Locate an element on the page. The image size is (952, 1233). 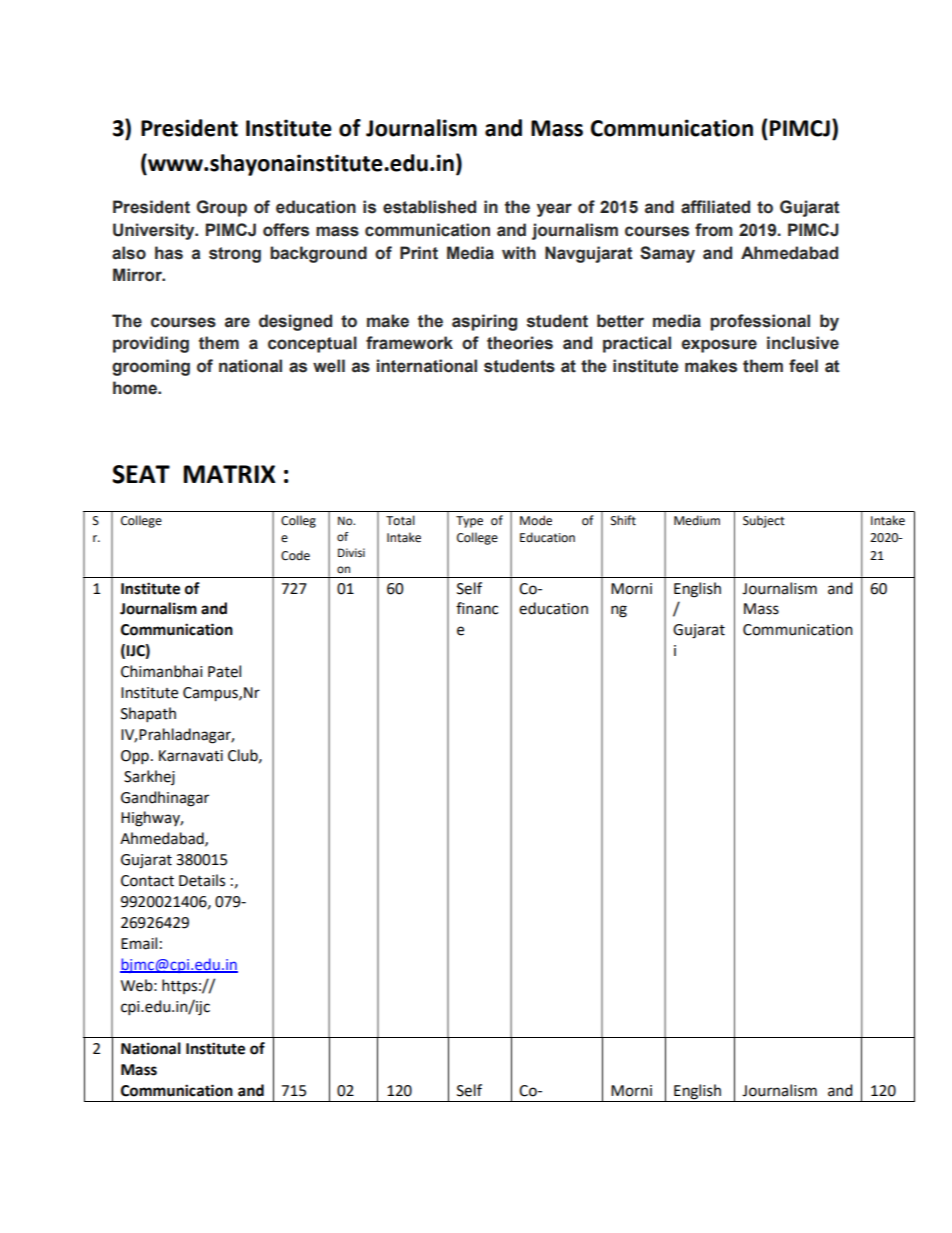
Details is located at coordinates (202, 880).
